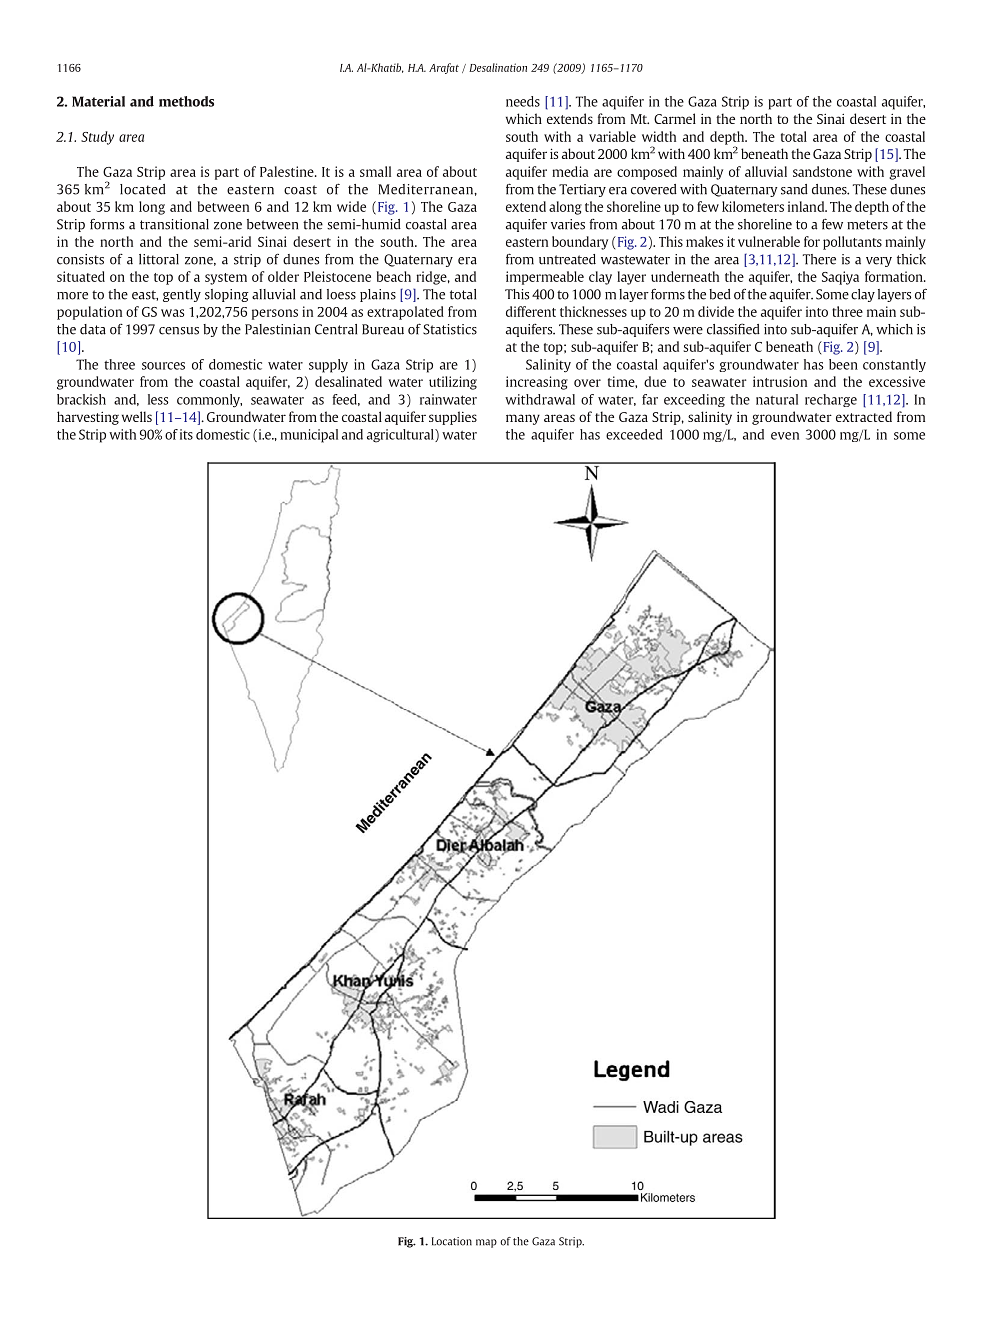 Image resolution: width=997 pixels, height=1329 pixels. What do you see at coordinates (186, 434) in the image?
I see `its` at bounding box center [186, 434].
